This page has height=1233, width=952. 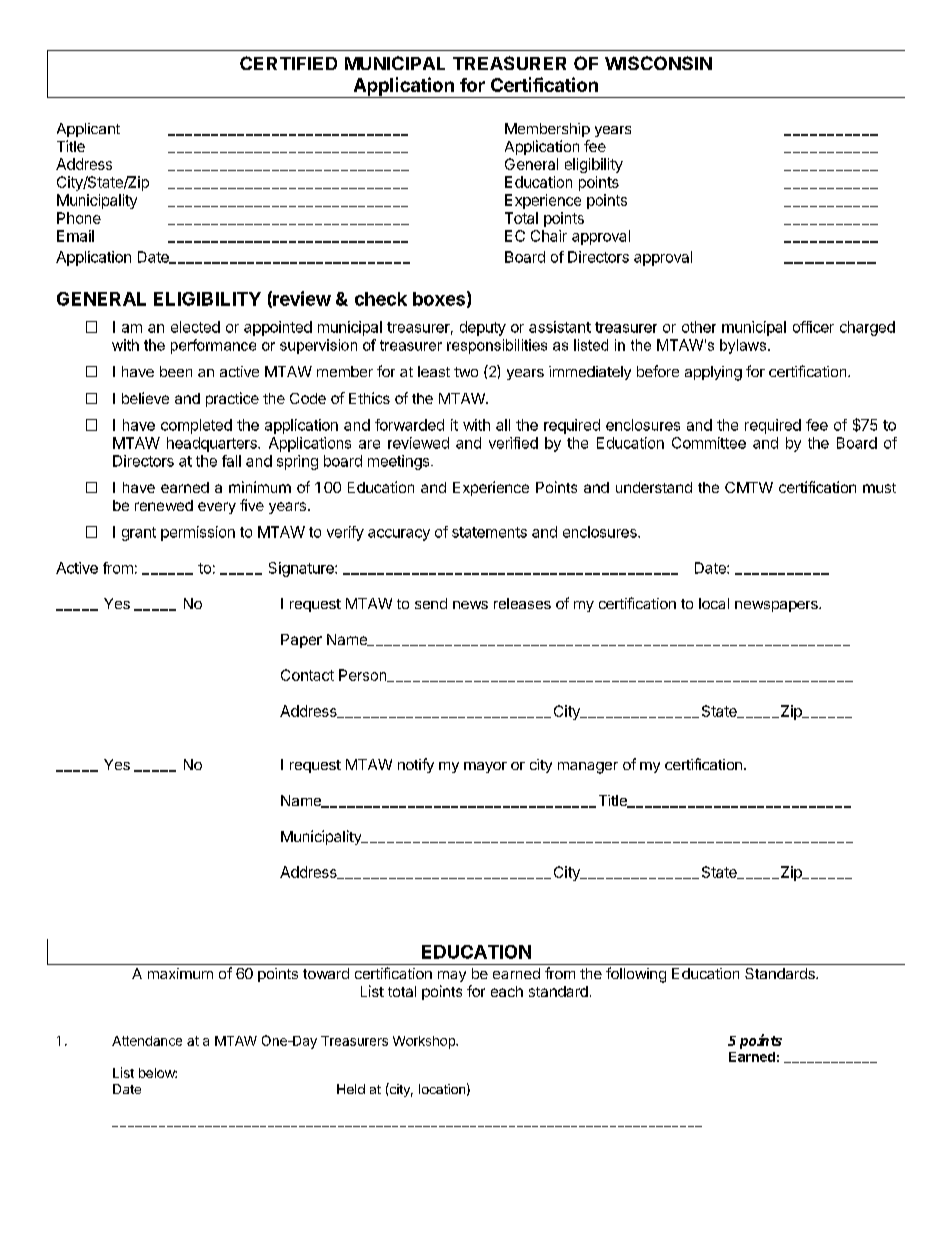 I want to click on completed, so click(x=196, y=426).
